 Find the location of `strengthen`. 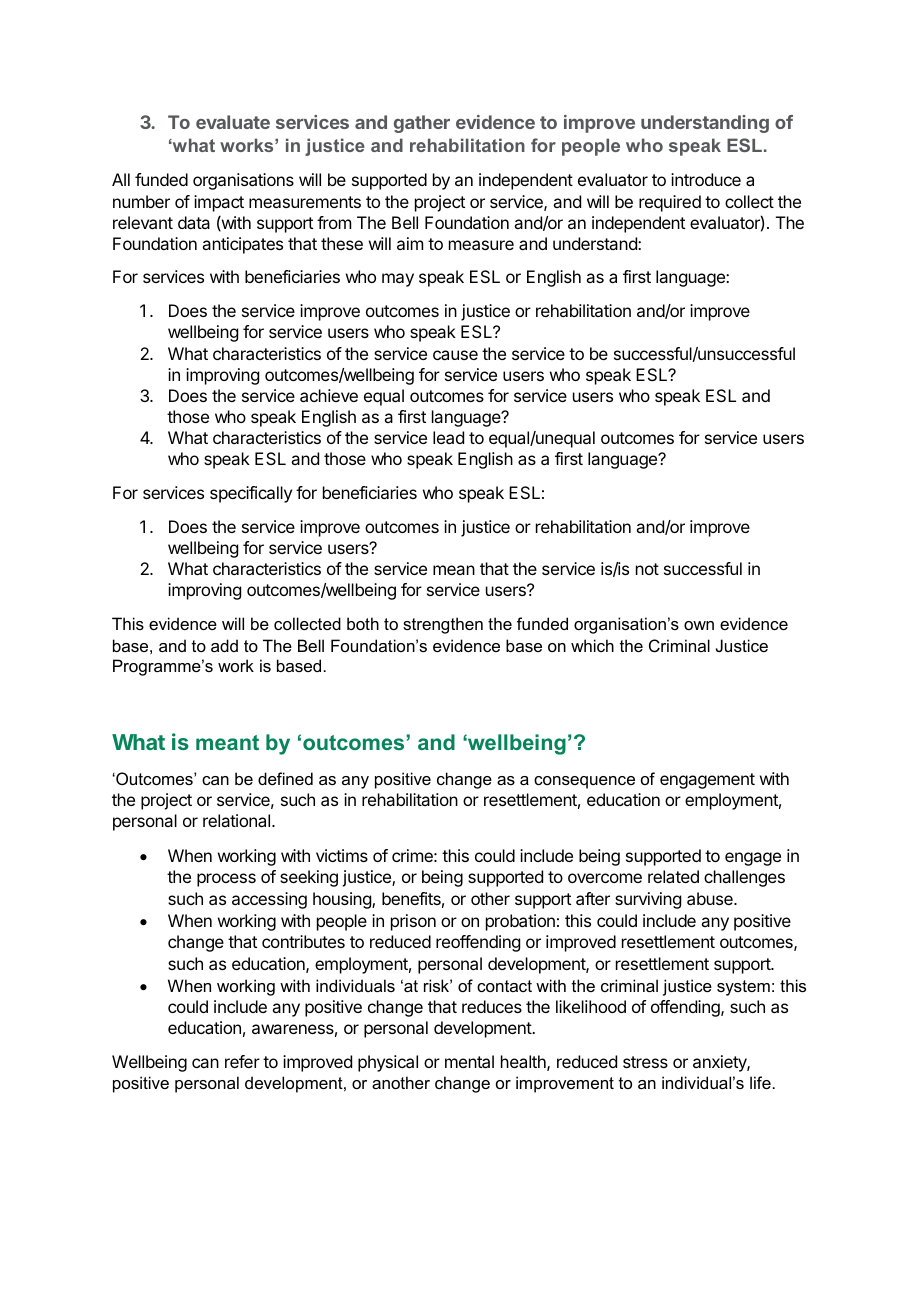

strengthen is located at coordinates (443, 625).
